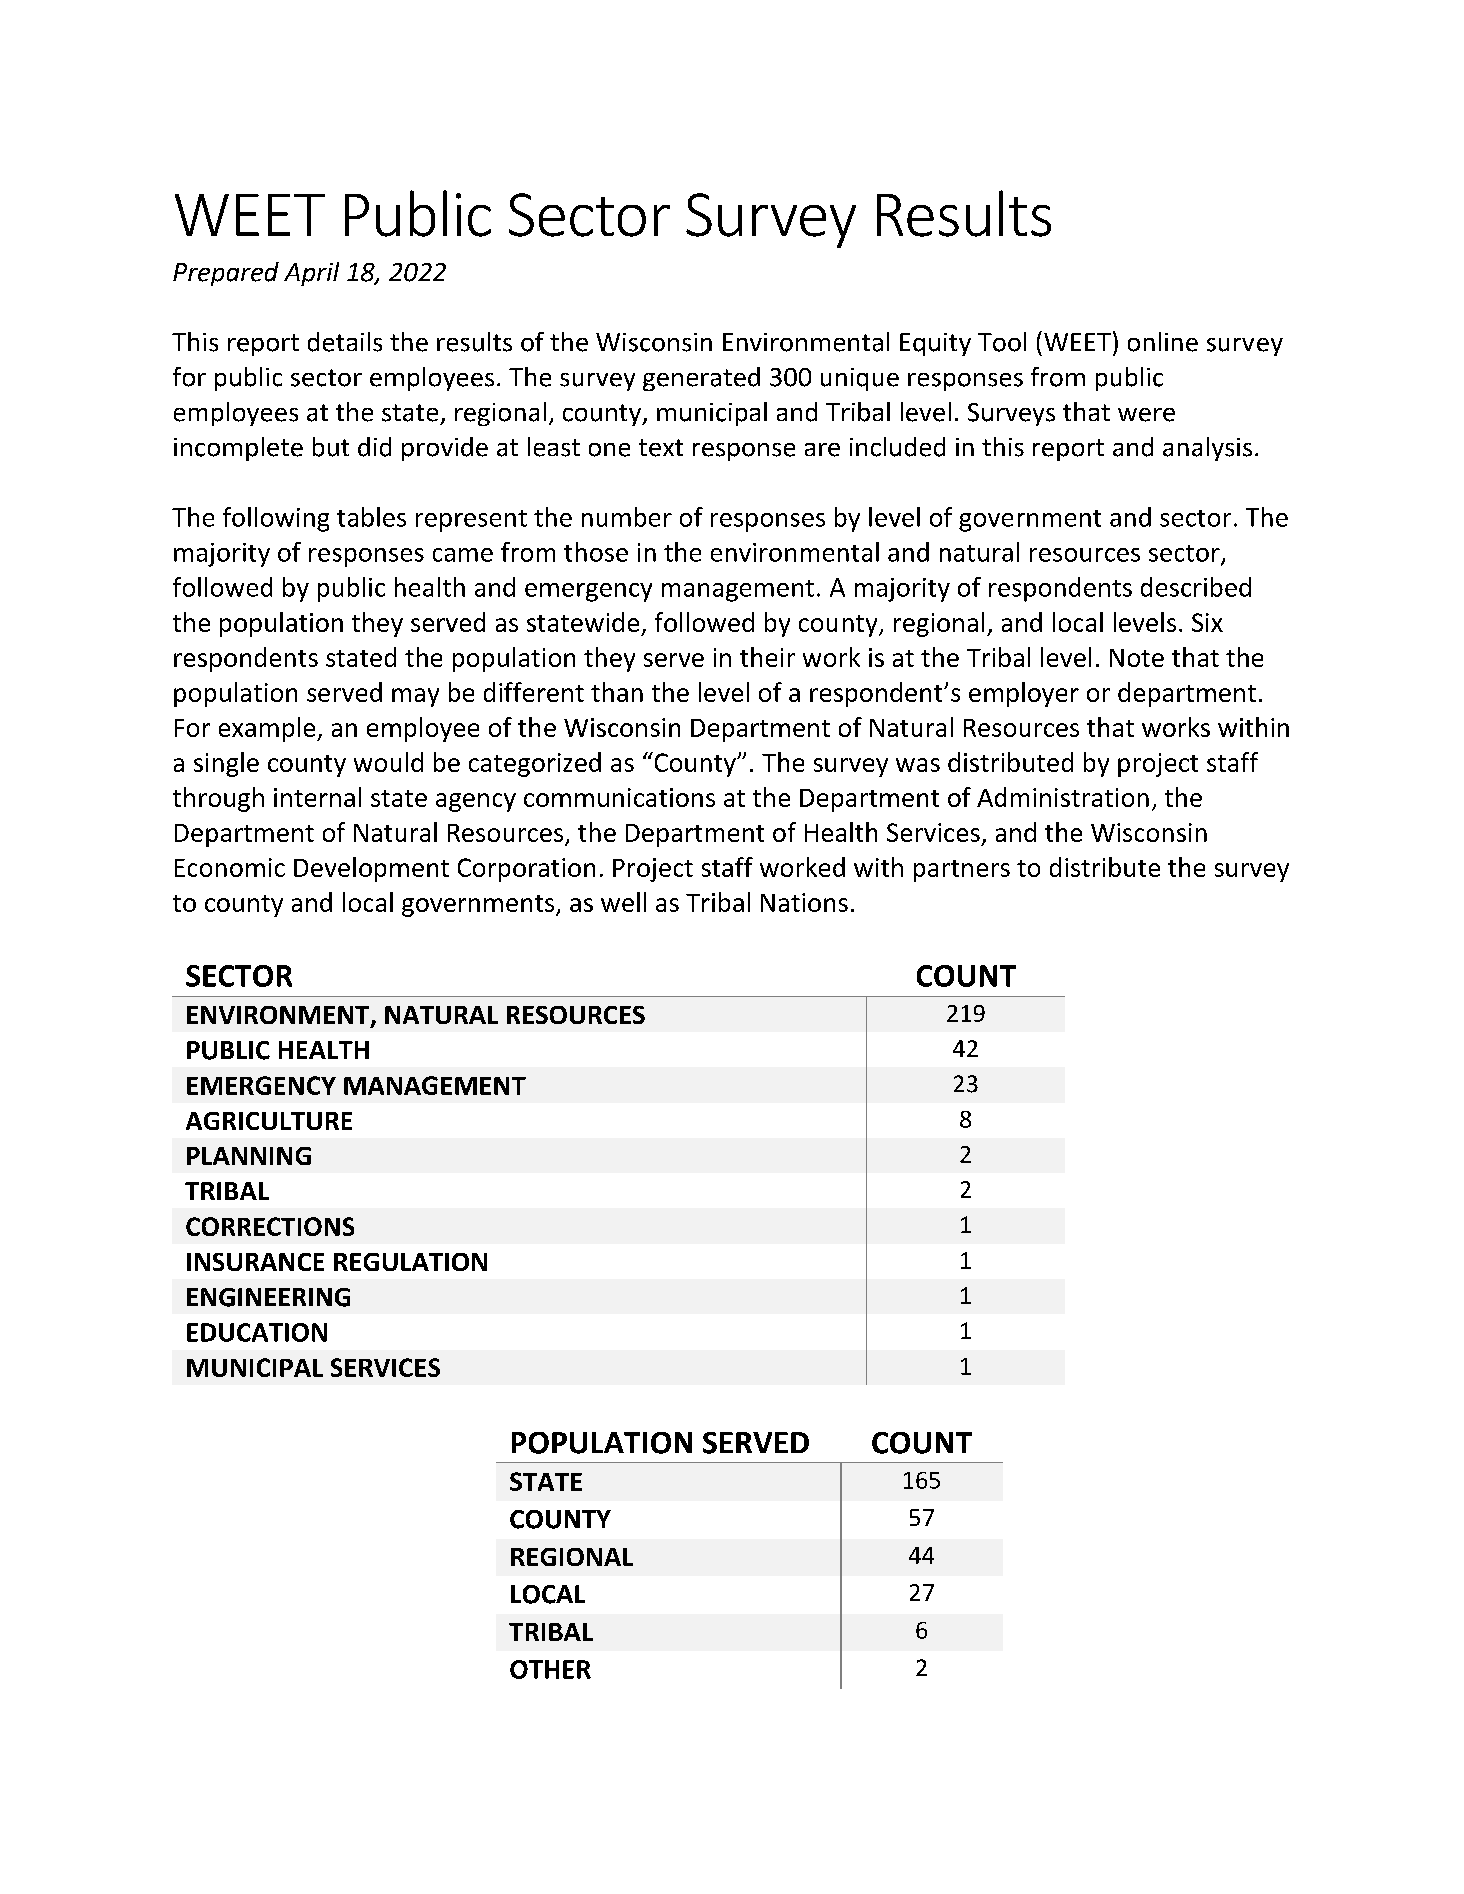 The image size is (1464, 1894). I want to click on EDUCATION, so click(257, 1332).
